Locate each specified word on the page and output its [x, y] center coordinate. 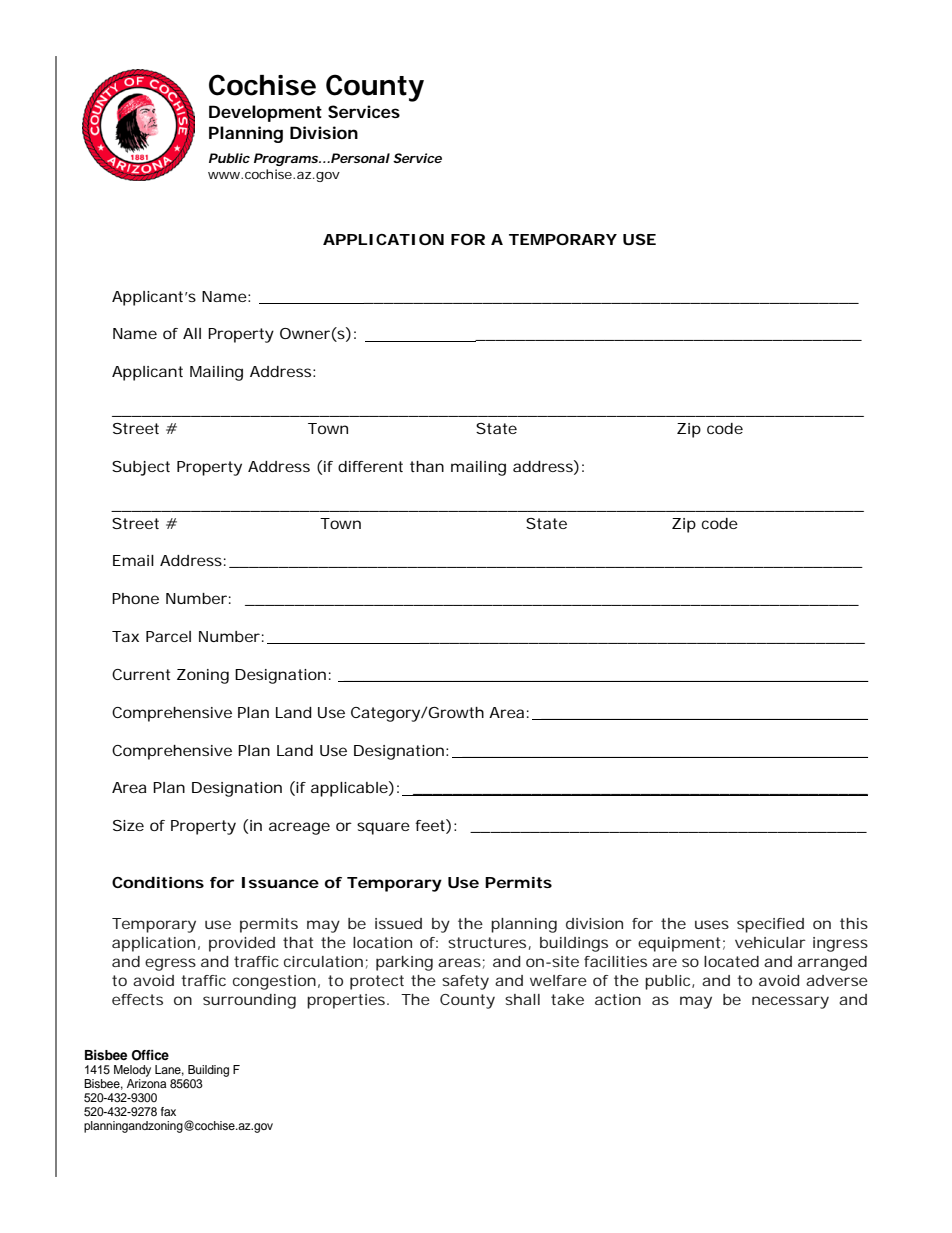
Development [265, 113]
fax [168, 1111]
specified [770, 925]
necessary [790, 1002]
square [383, 828]
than [427, 466]
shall [522, 999]
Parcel [168, 636]
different [370, 466]
